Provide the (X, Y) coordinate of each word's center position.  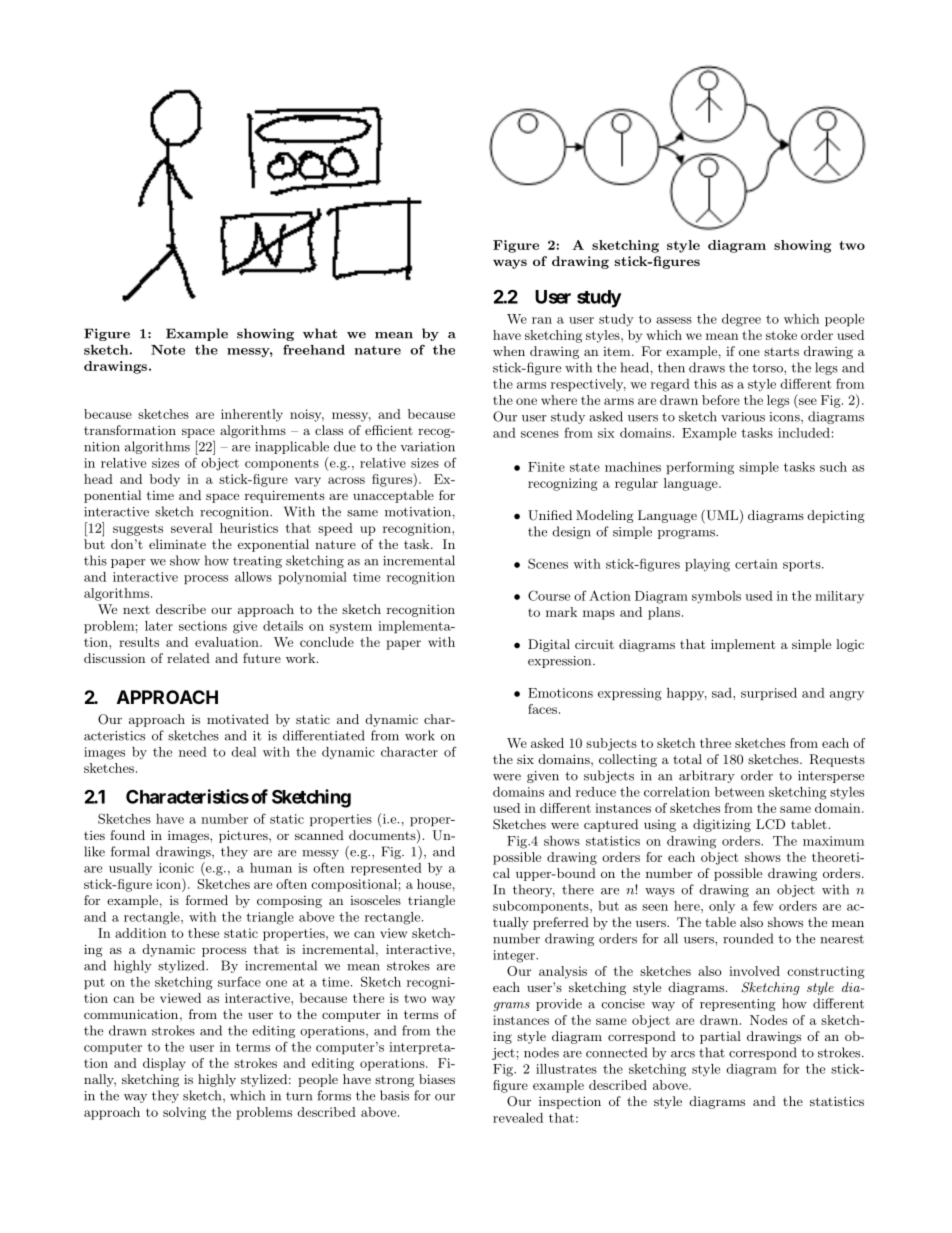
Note (168, 350)
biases (437, 1079)
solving (184, 1113)
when (509, 351)
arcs (683, 1054)
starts (781, 351)
